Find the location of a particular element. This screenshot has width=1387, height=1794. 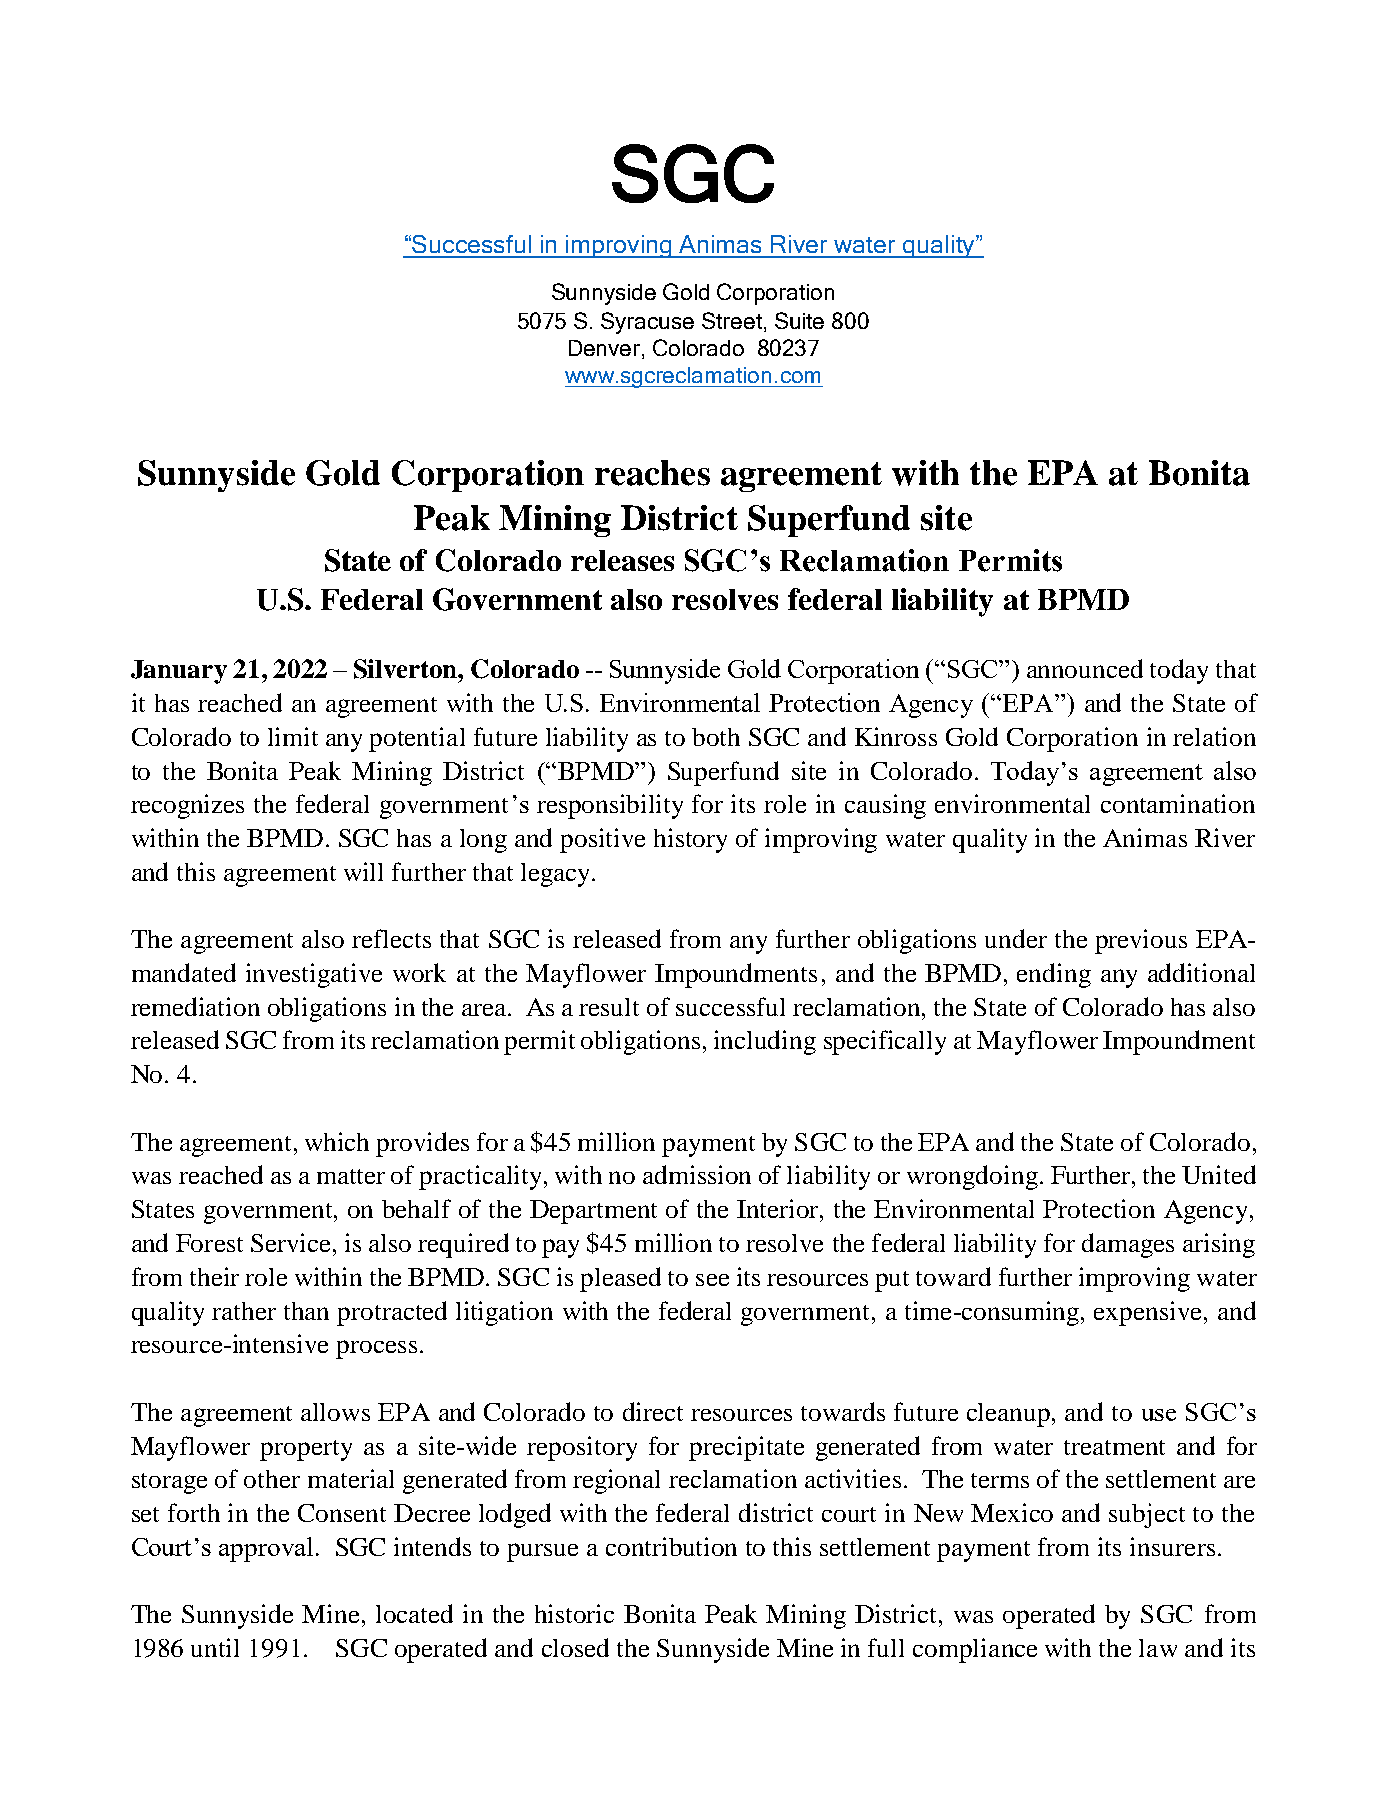

Suite is located at coordinates (799, 320).
